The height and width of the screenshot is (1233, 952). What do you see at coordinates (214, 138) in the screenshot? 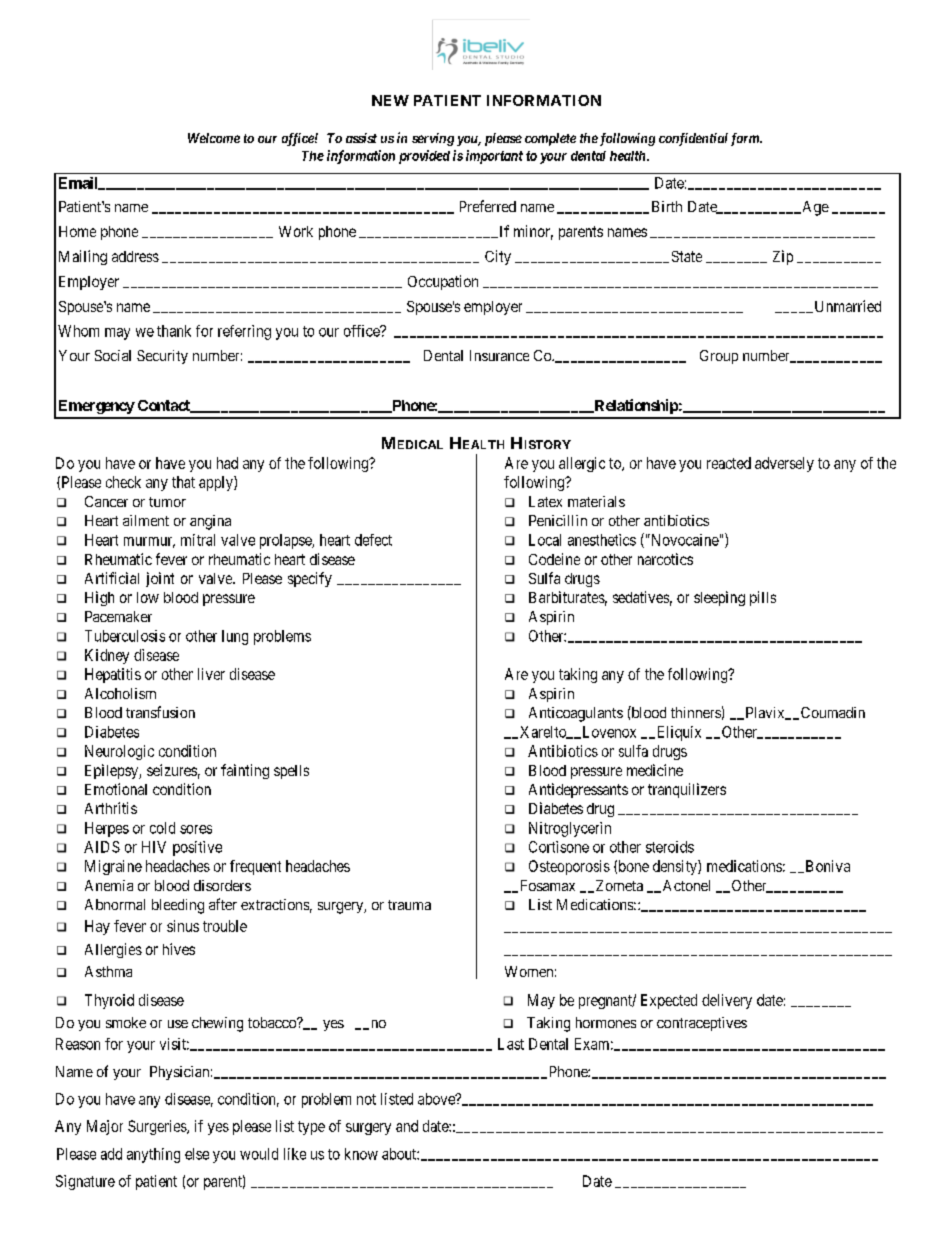
I see `Welcome` at bounding box center [214, 138].
